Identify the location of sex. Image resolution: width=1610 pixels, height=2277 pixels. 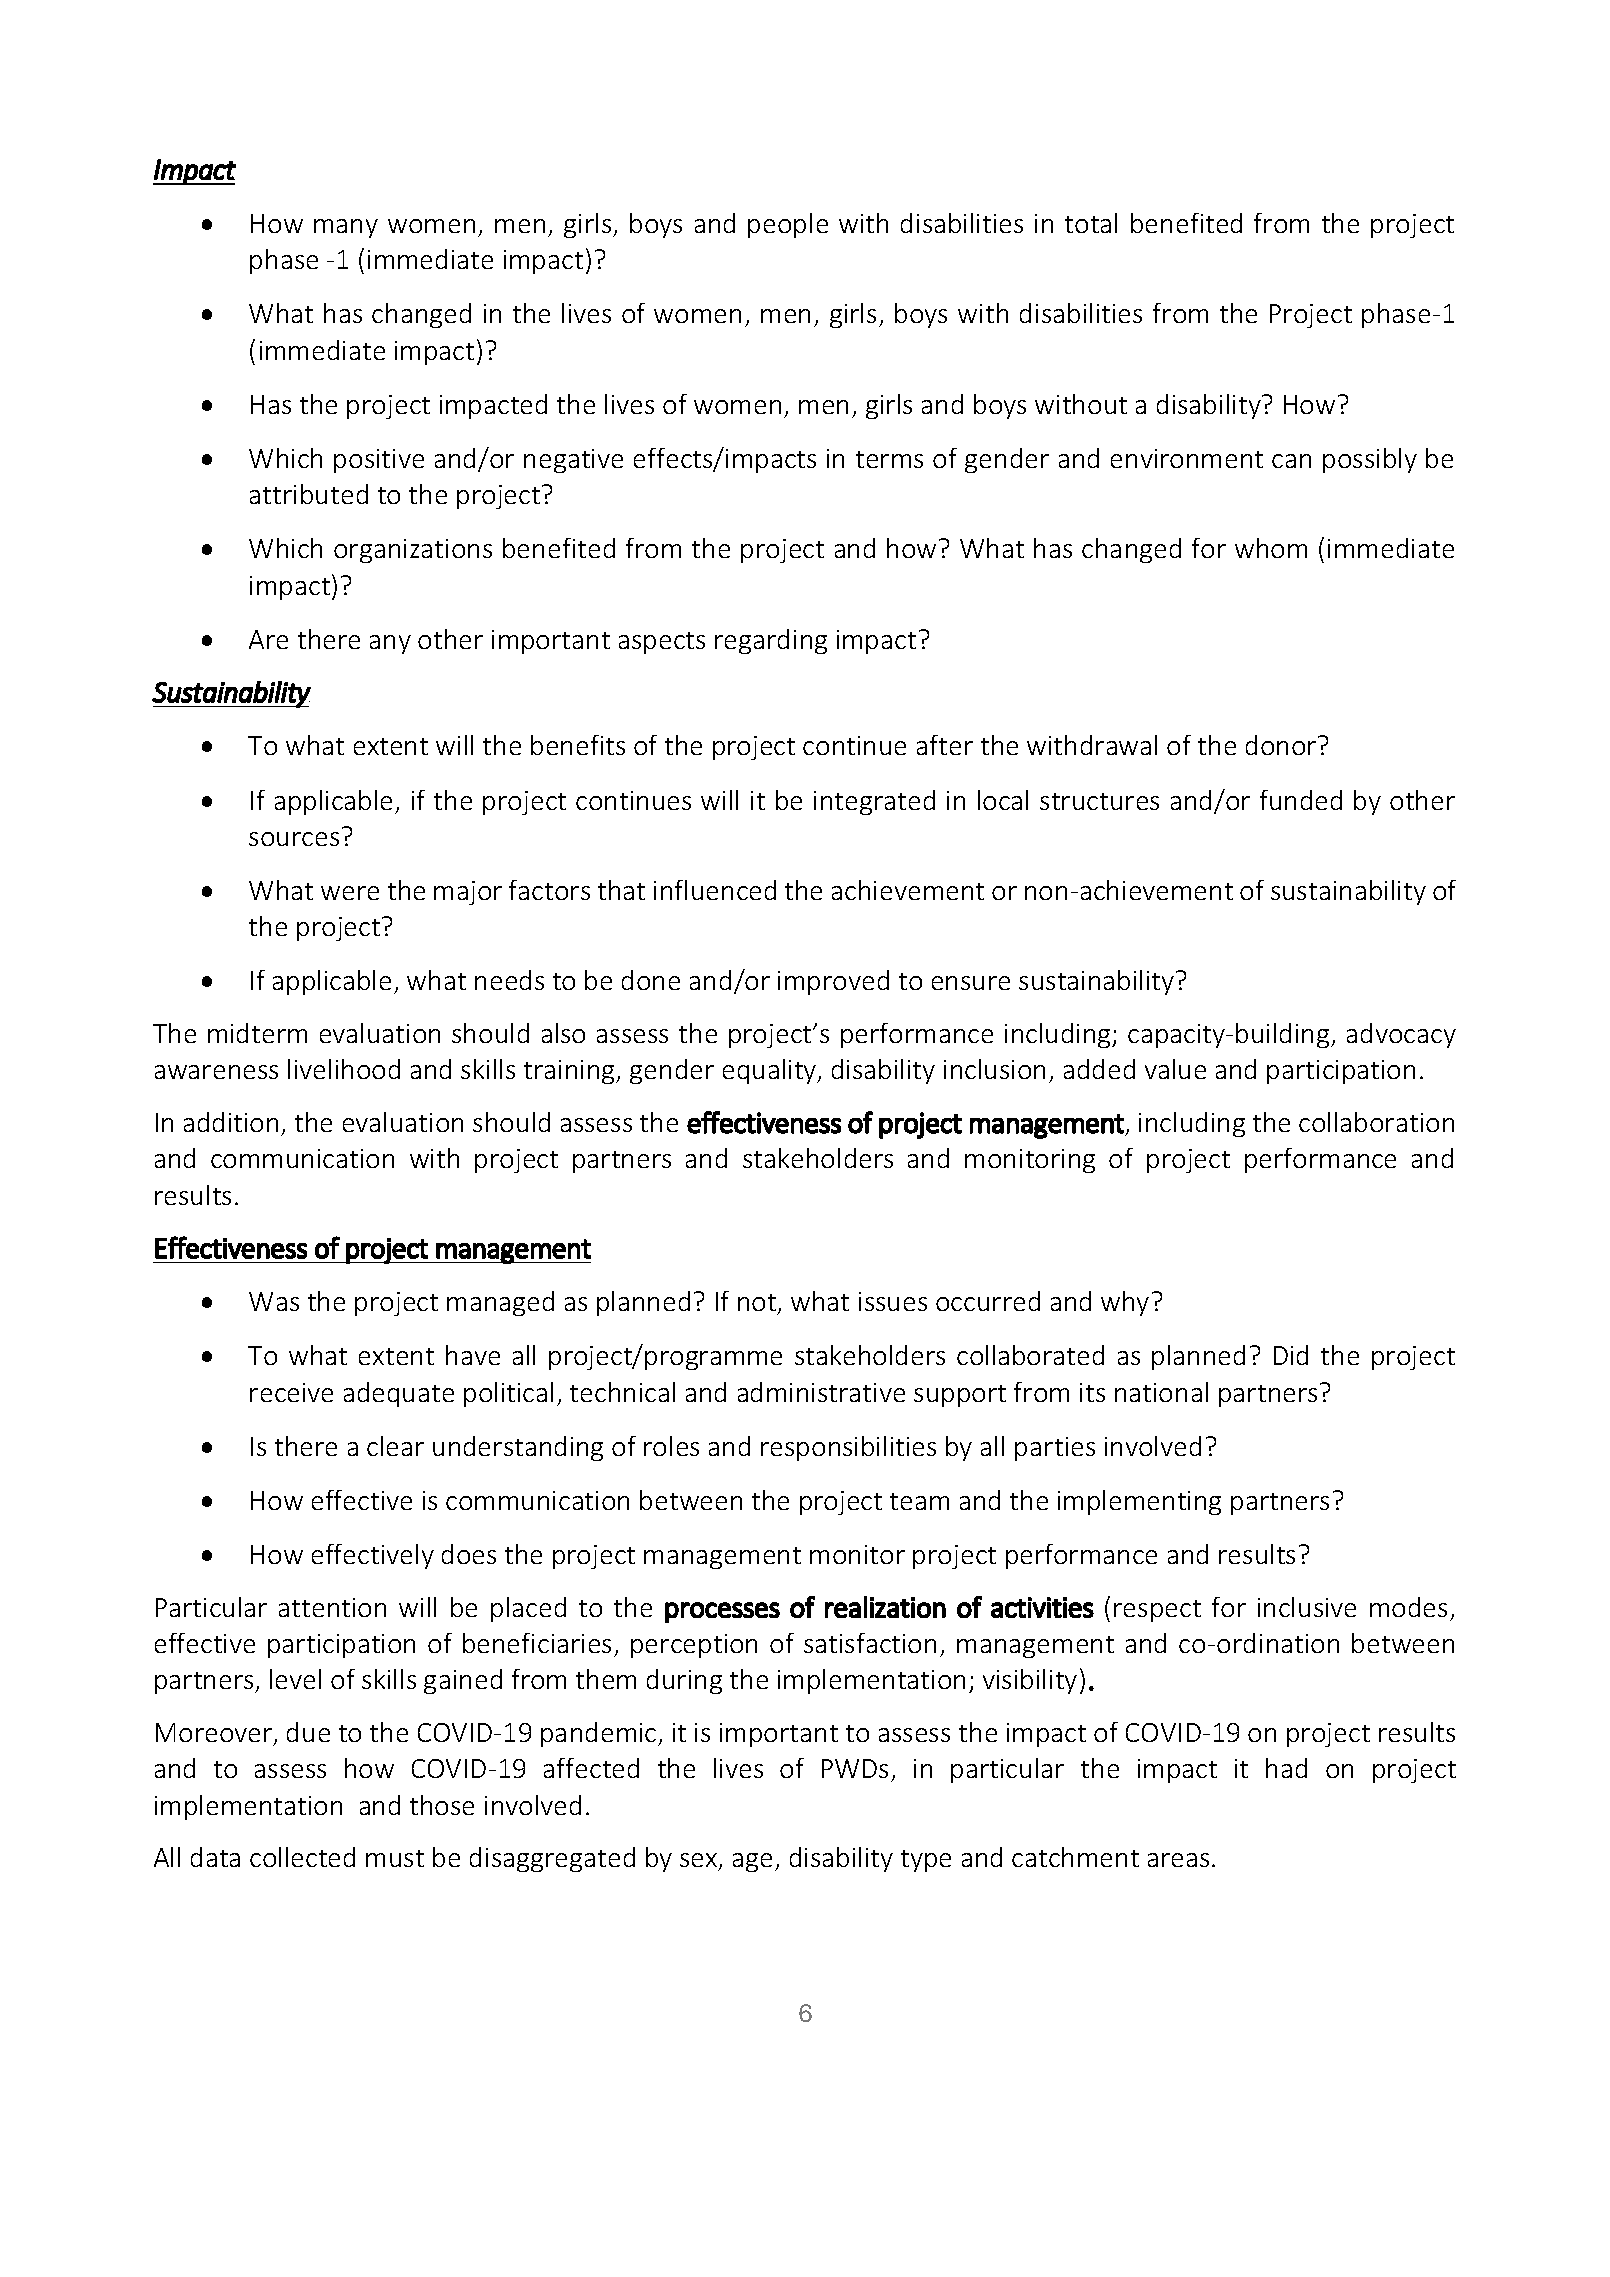
(700, 1861).
